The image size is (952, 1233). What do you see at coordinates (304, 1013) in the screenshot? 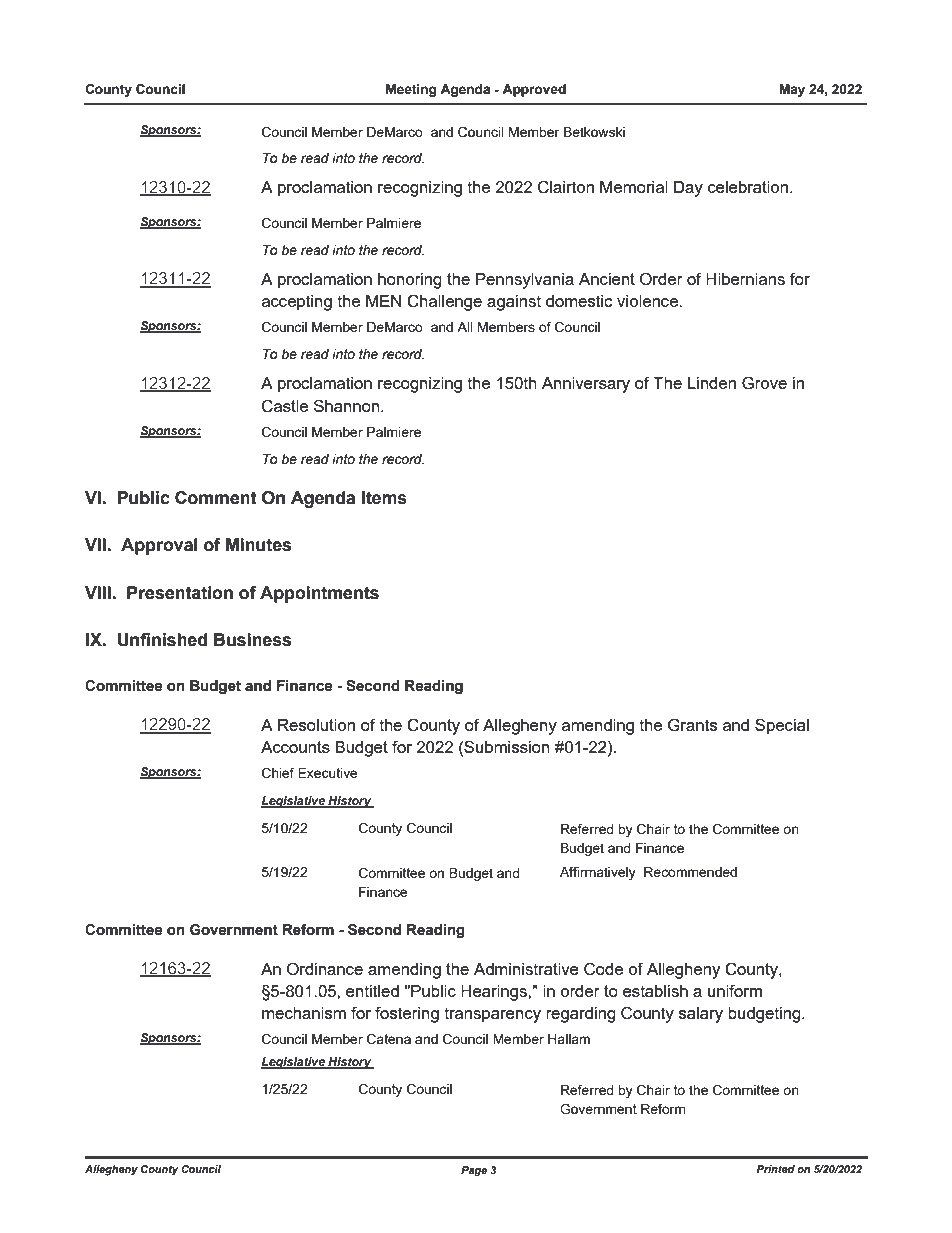
I see `mechanism` at bounding box center [304, 1013].
